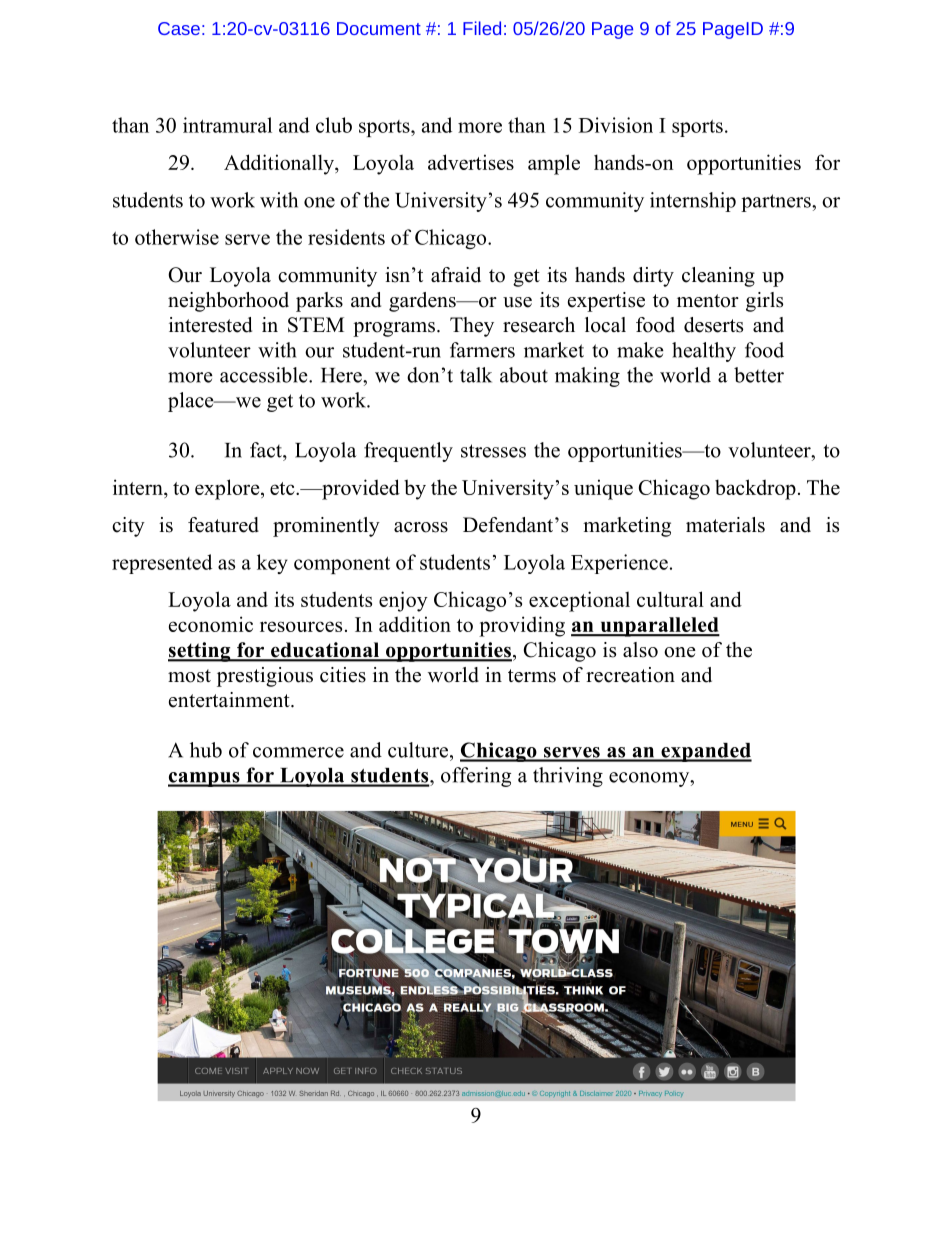  I want to click on accessible, so click(265, 375).
